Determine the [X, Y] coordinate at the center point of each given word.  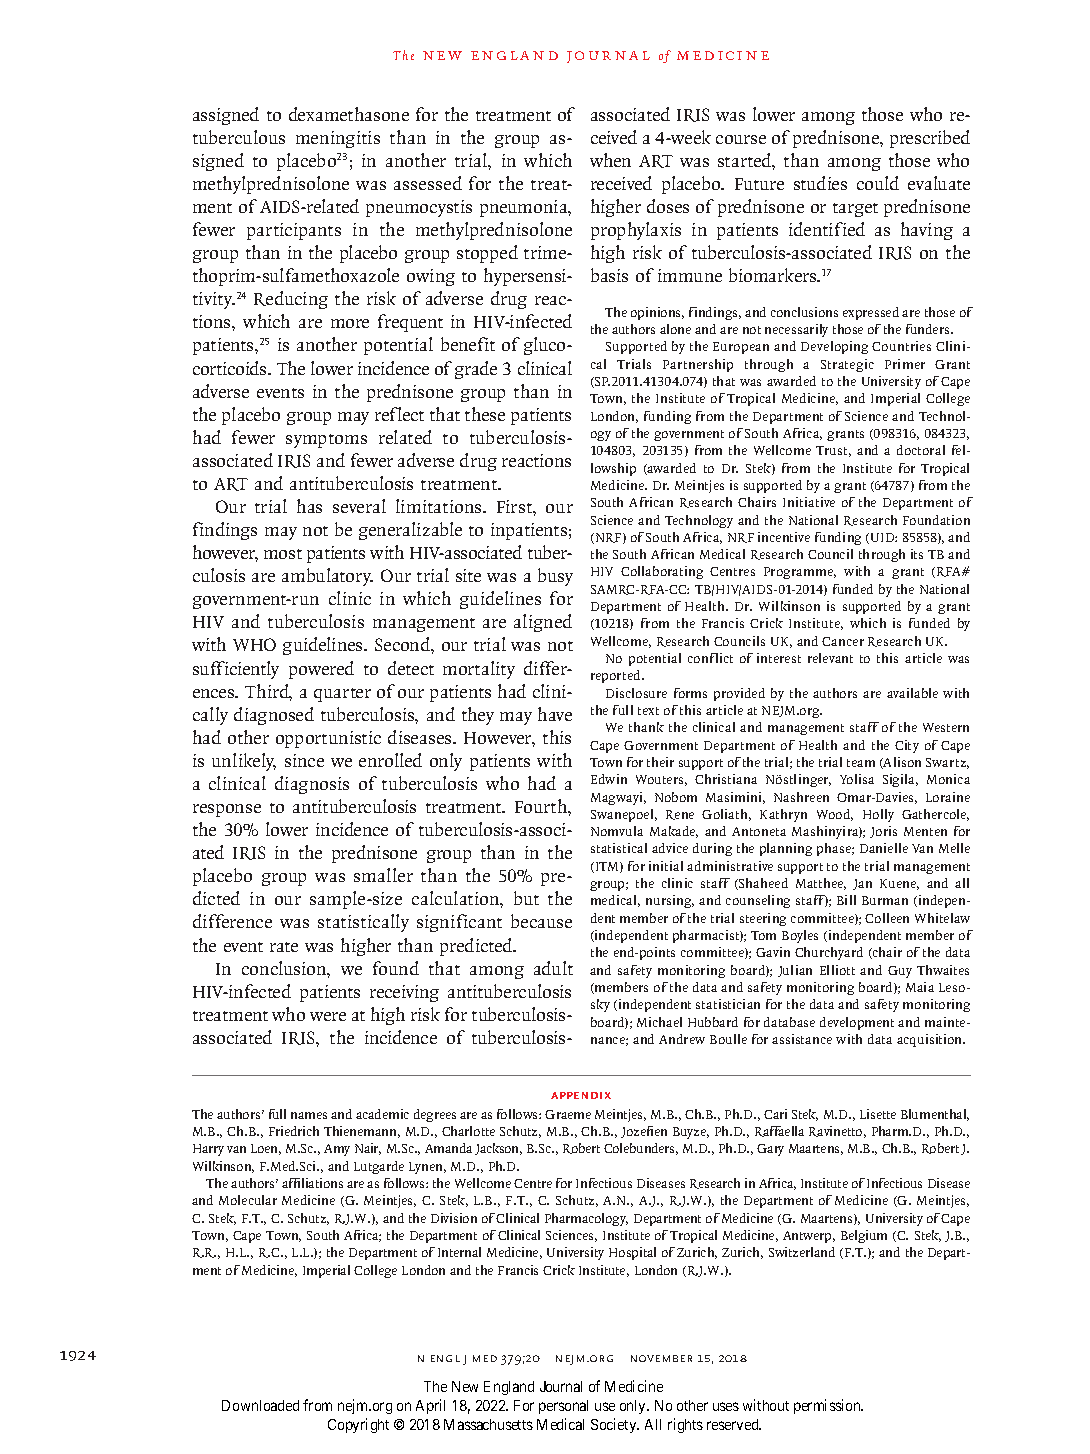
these [485, 414]
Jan [862, 884]
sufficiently [236, 670]
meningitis [338, 139]
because [541, 921]
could [878, 183]
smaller [383, 875]
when [610, 160]
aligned [543, 623]
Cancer [843, 641]
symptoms [326, 441]
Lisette [878, 1114]
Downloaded [260, 1405]
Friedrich [294, 1131]
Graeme [568, 1114]
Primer [905, 364]
